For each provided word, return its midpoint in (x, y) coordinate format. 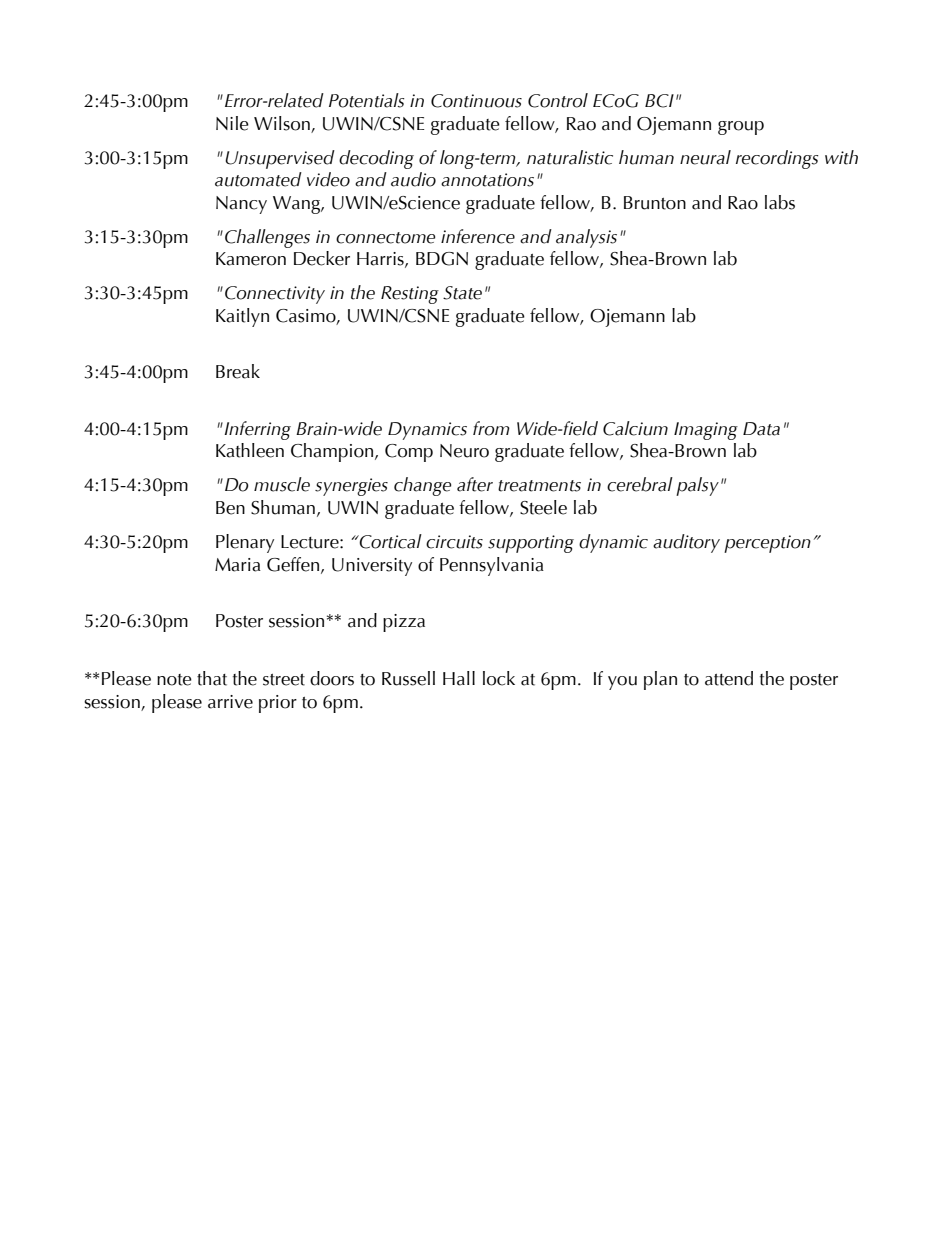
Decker (322, 258)
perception (767, 544)
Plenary (245, 543)
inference (478, 236)
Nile (232, 123)
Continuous (476, 101)
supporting (531, 544)
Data (761, 429)
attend (729, 678)
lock (499, 678)
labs (780, 202)
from (491, 428)
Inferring (256, 430)
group (741, 128)
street (284, 680)
